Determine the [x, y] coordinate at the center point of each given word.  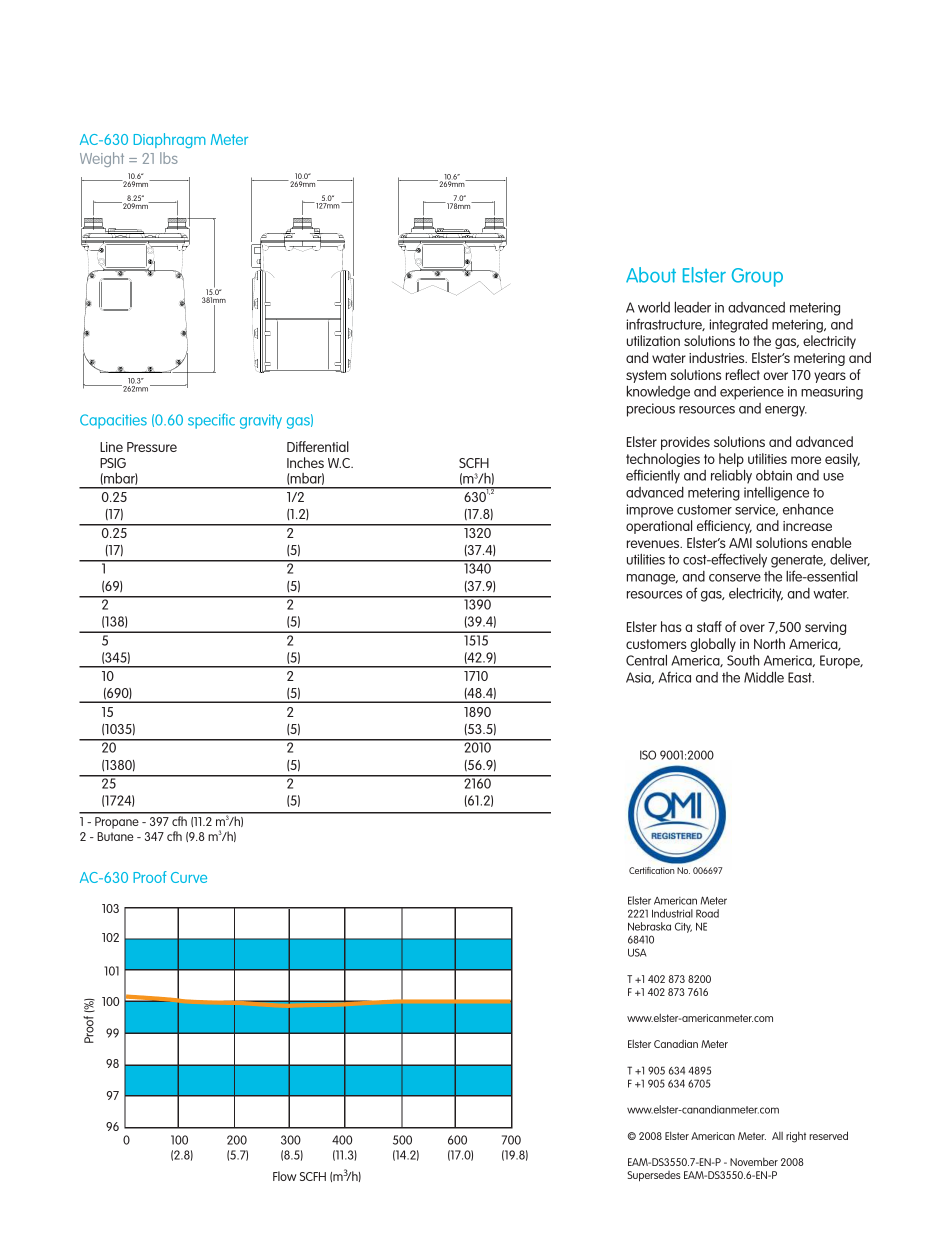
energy [786, 411]
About [651, 275]
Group [757, 277]
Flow [284, 1176]
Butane [115, 836]
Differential [318, 446]
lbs [169, 158]
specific [211, 421]
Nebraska [649, 926]
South [743, 660]
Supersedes [654, 1176]
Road [707, 913]
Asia [639, 678]
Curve [189, 877]
